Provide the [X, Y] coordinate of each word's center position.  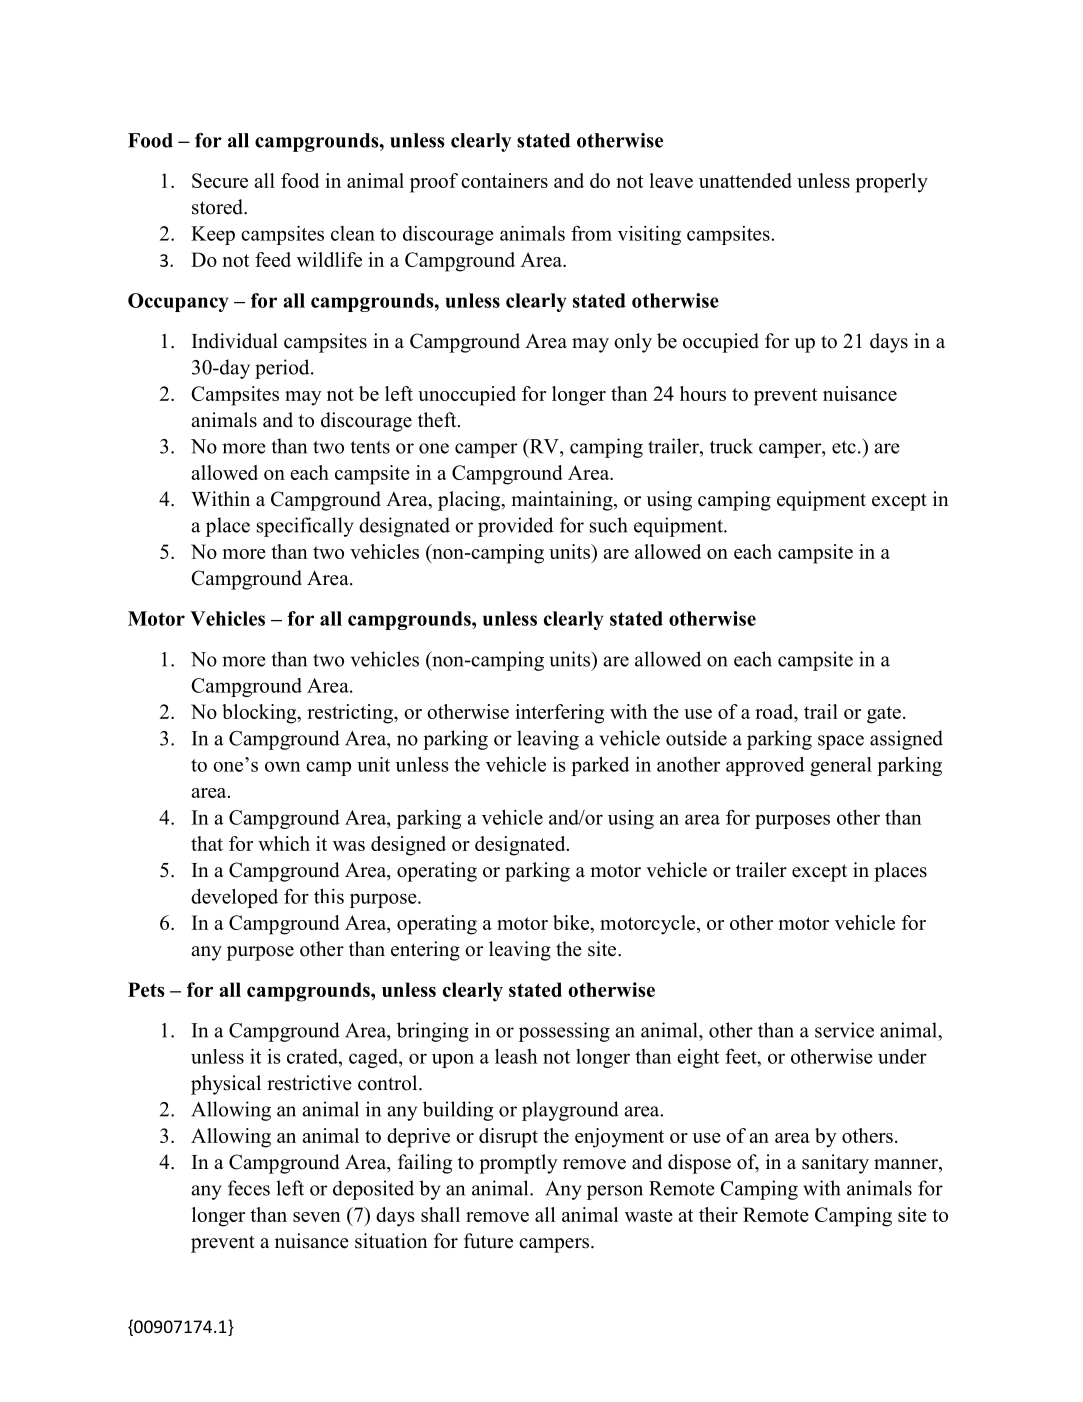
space [841, 742]
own [283, 766]
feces [249, 1188]
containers [504, 180]
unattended [745, 180]
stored [218, 207]
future [488, 1241]
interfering [559, 714]
